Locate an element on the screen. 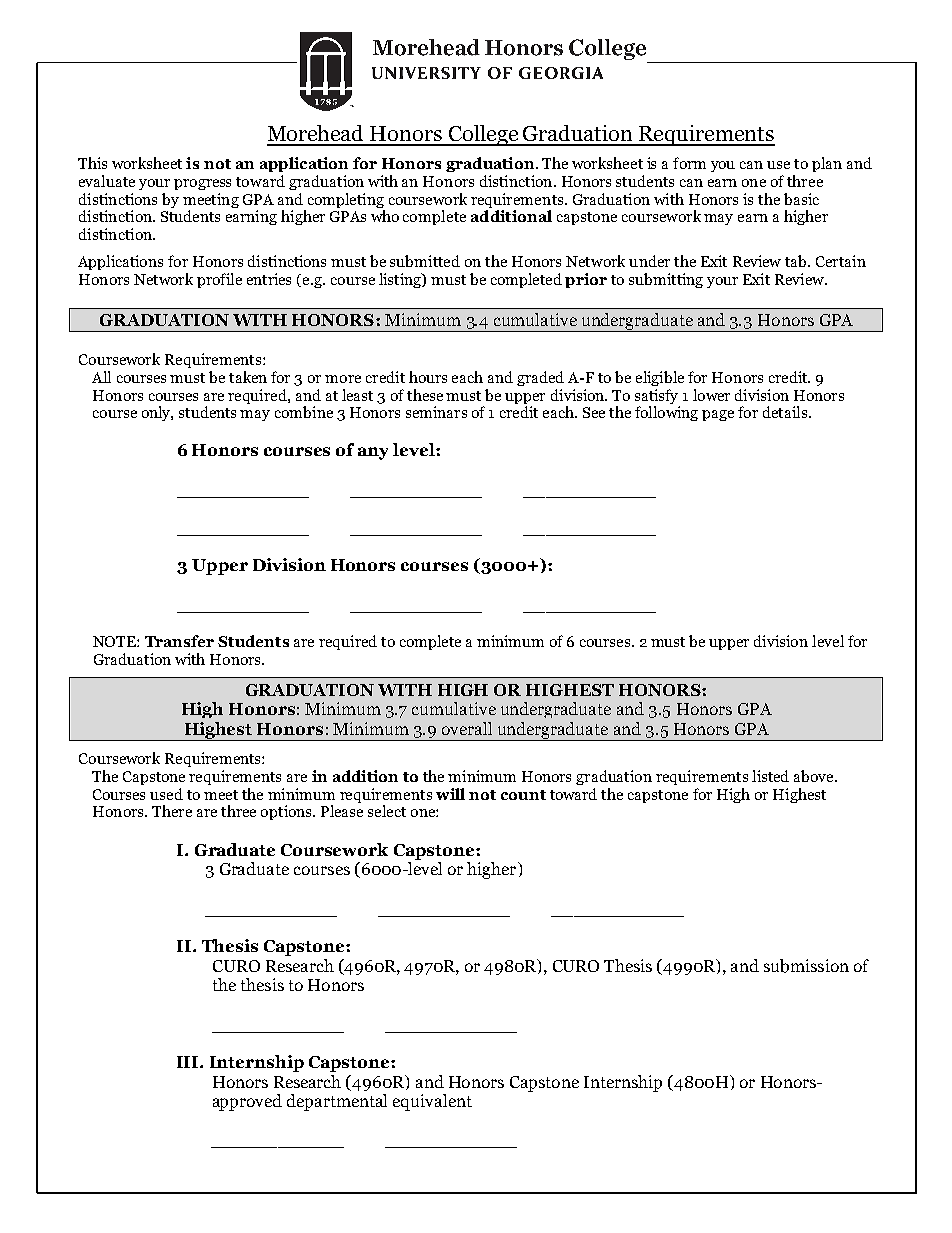 The width and height of the screenshot is (952, 1233). taken is located at coordinates (248, 377).
